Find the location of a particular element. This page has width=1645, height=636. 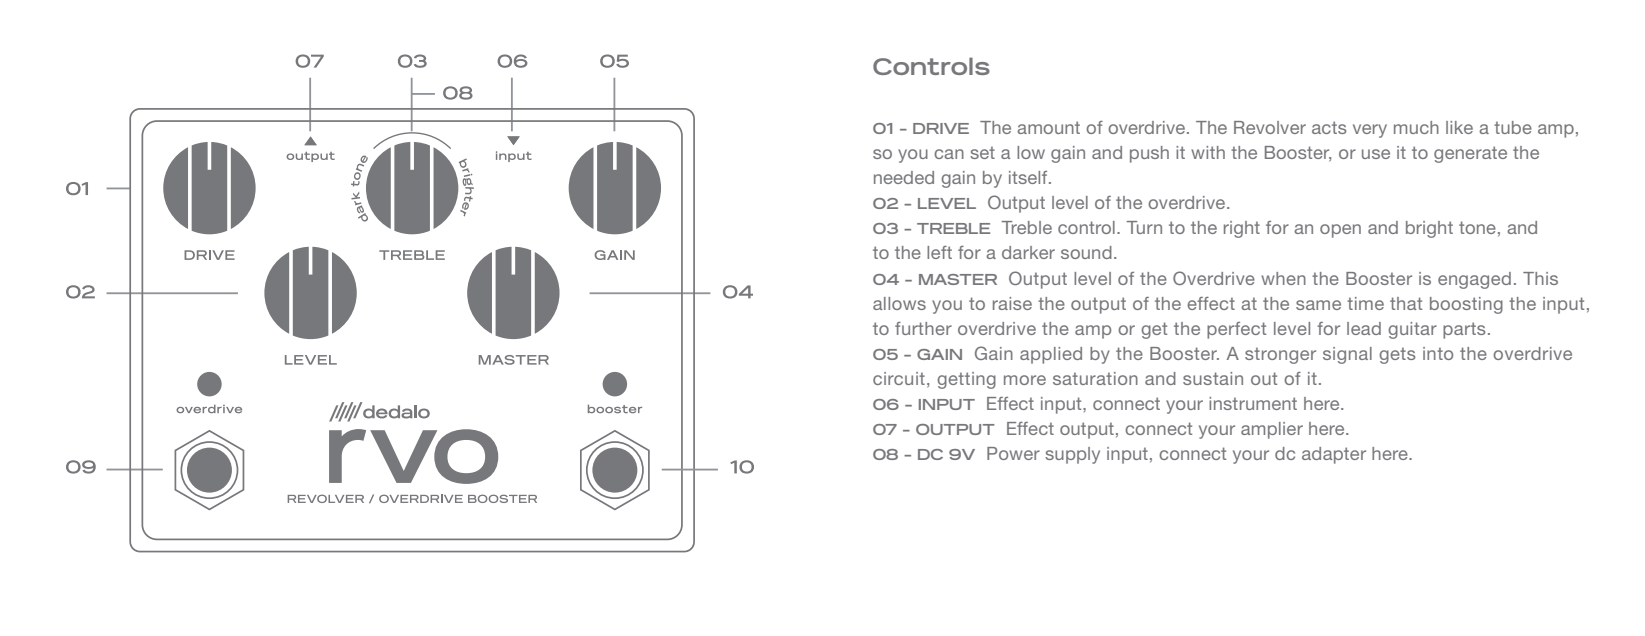

set is located at coordinates (982, 152).
